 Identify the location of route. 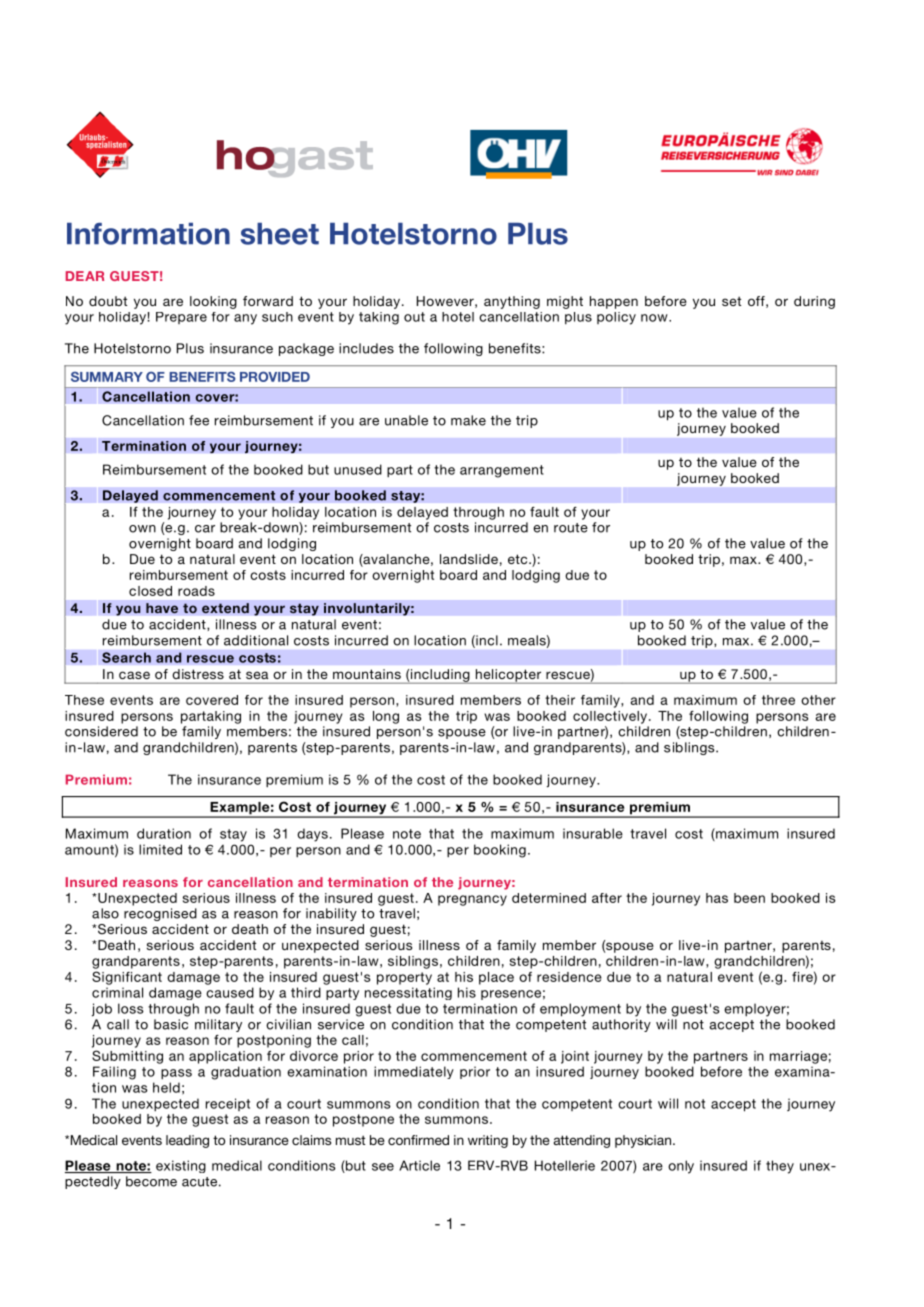
(571, 528).
